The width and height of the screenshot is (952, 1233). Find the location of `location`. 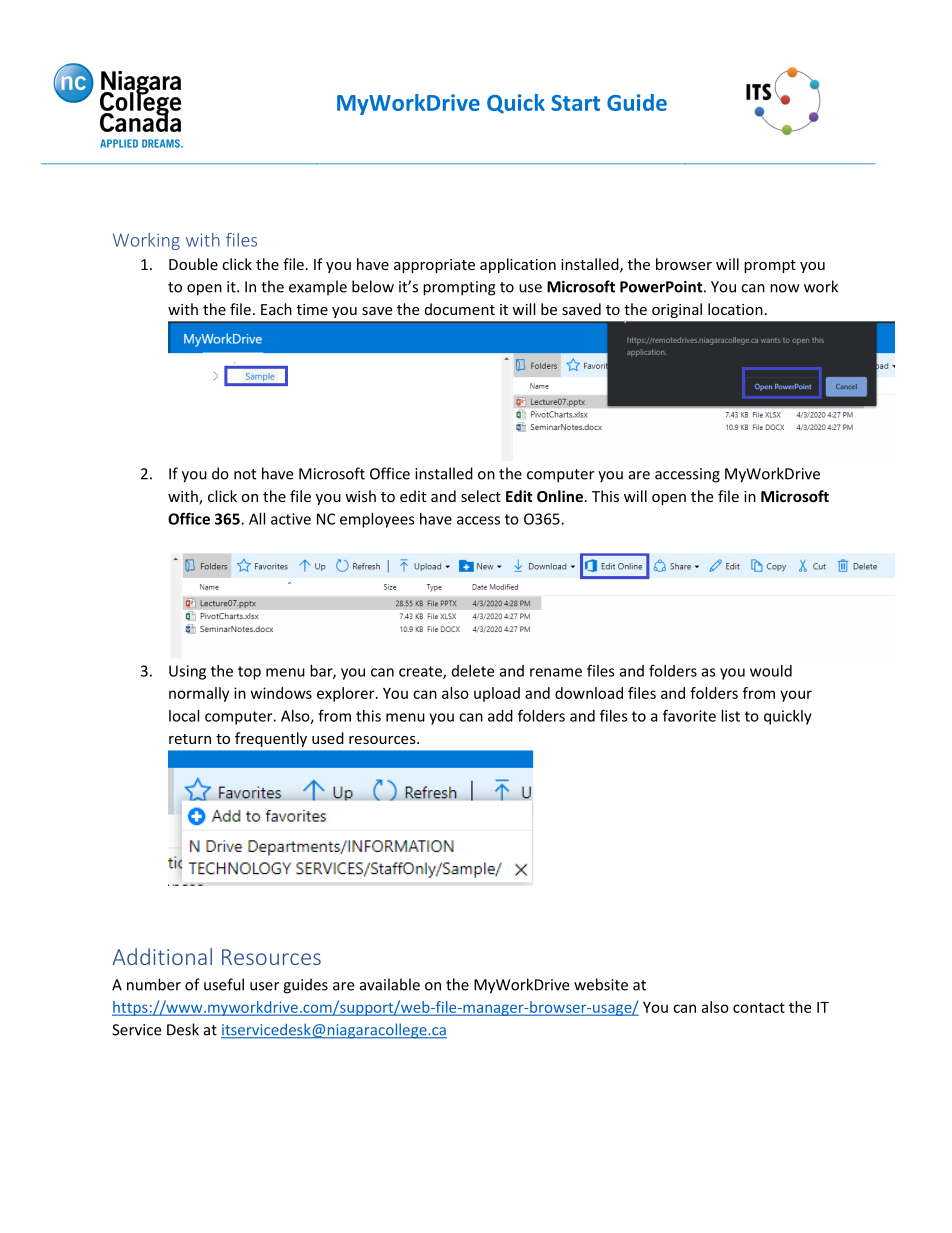

location is located at coordinates (735, 309).
